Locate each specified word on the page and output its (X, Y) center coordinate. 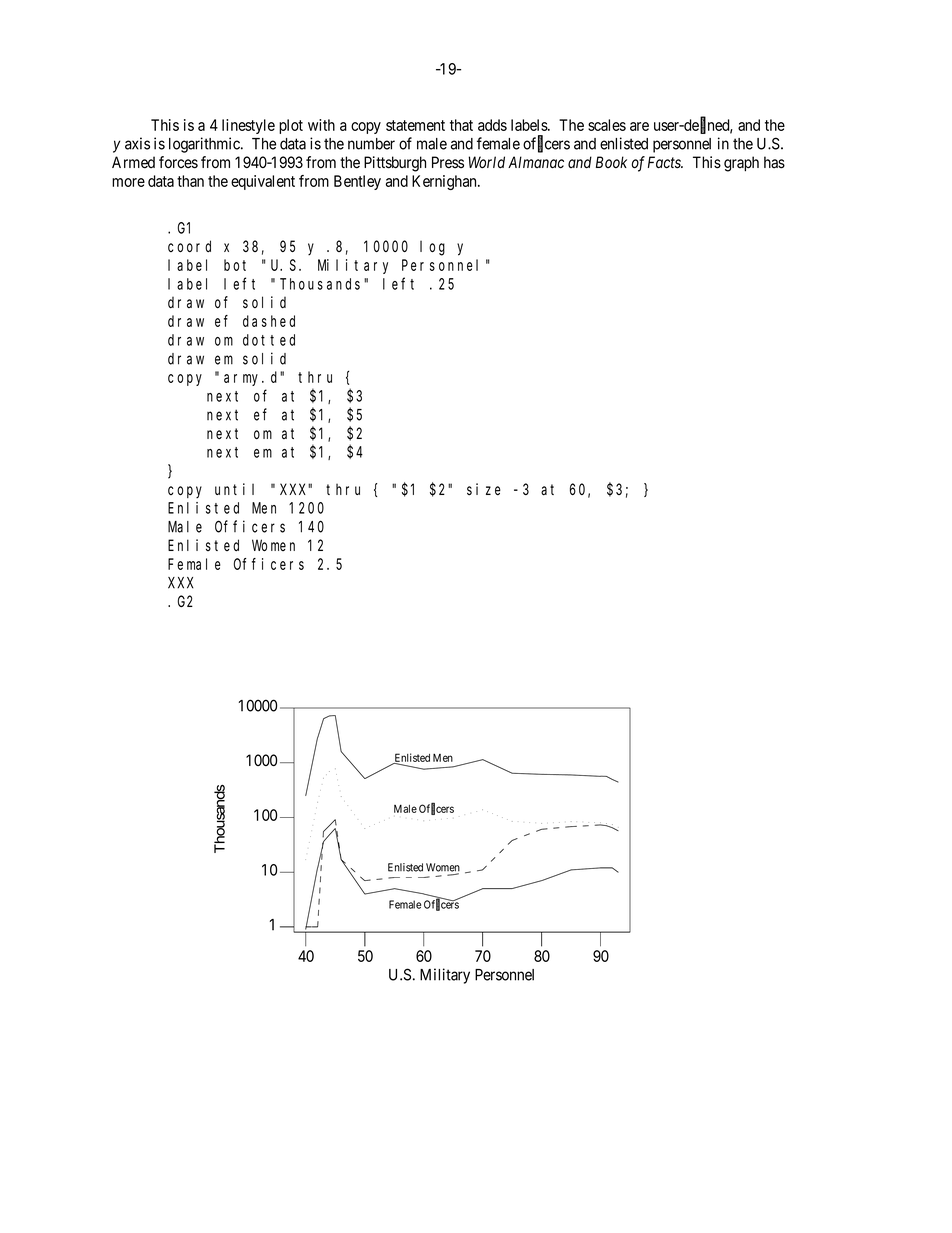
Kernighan (445, 182)
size (484, 489)
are (639, 126)
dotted (269, 340)
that (461, 125)
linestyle (248, 126)
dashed (269, 321)
